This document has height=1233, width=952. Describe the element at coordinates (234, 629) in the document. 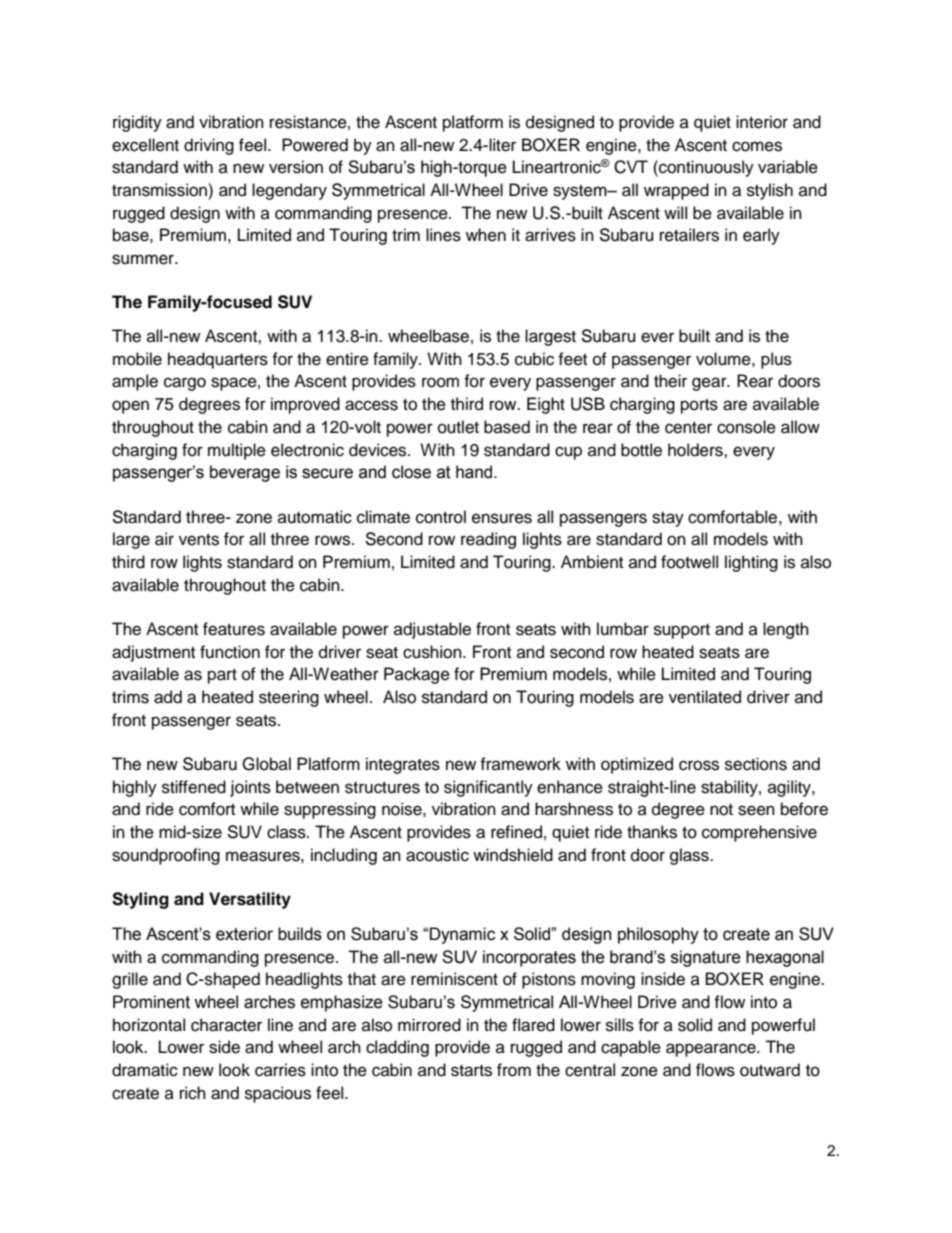

I see `features` at that location.
